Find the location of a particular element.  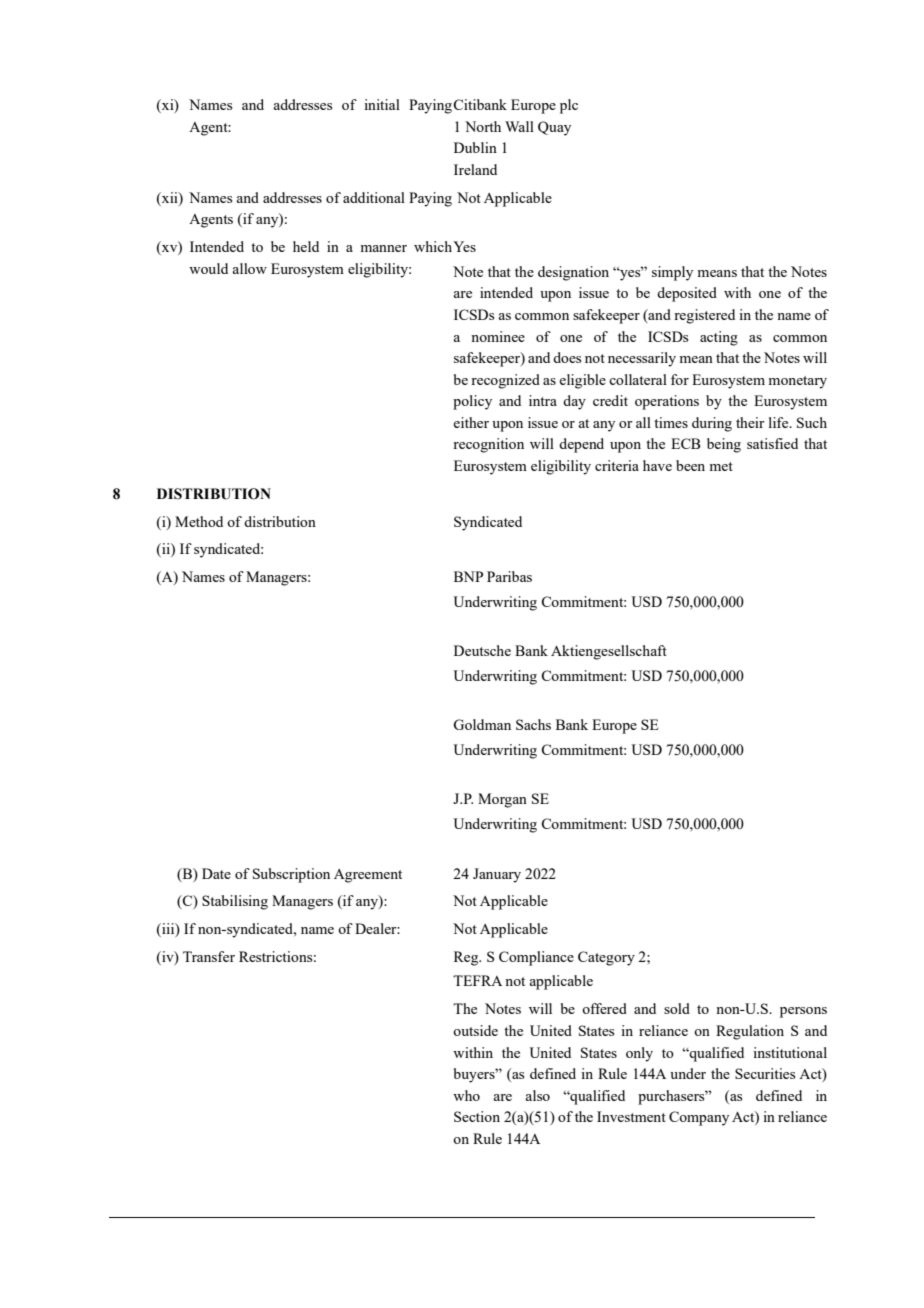

Paribas is located at coordinates (509, 576).
